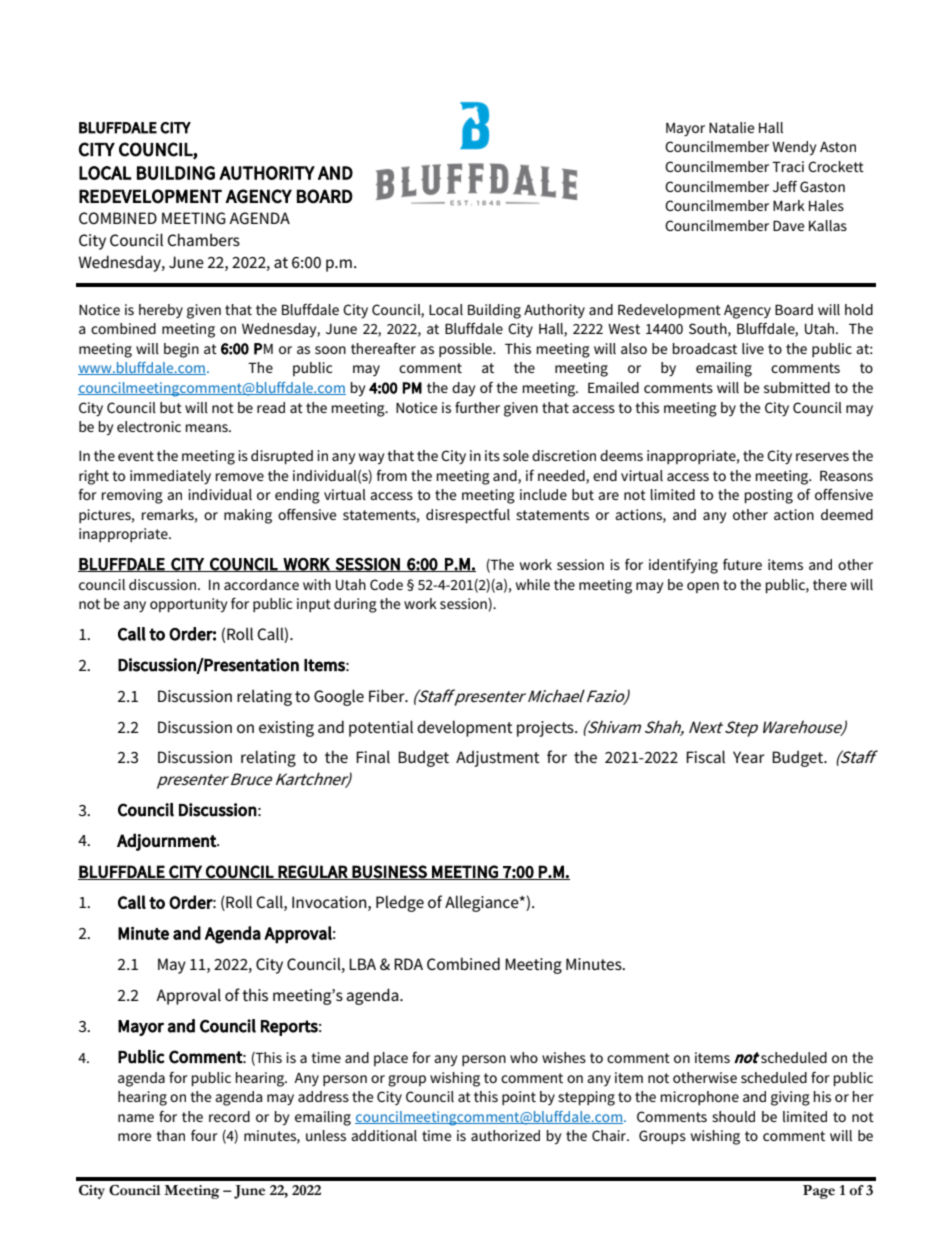  I want to click on Fiber, so click(388, 695).
